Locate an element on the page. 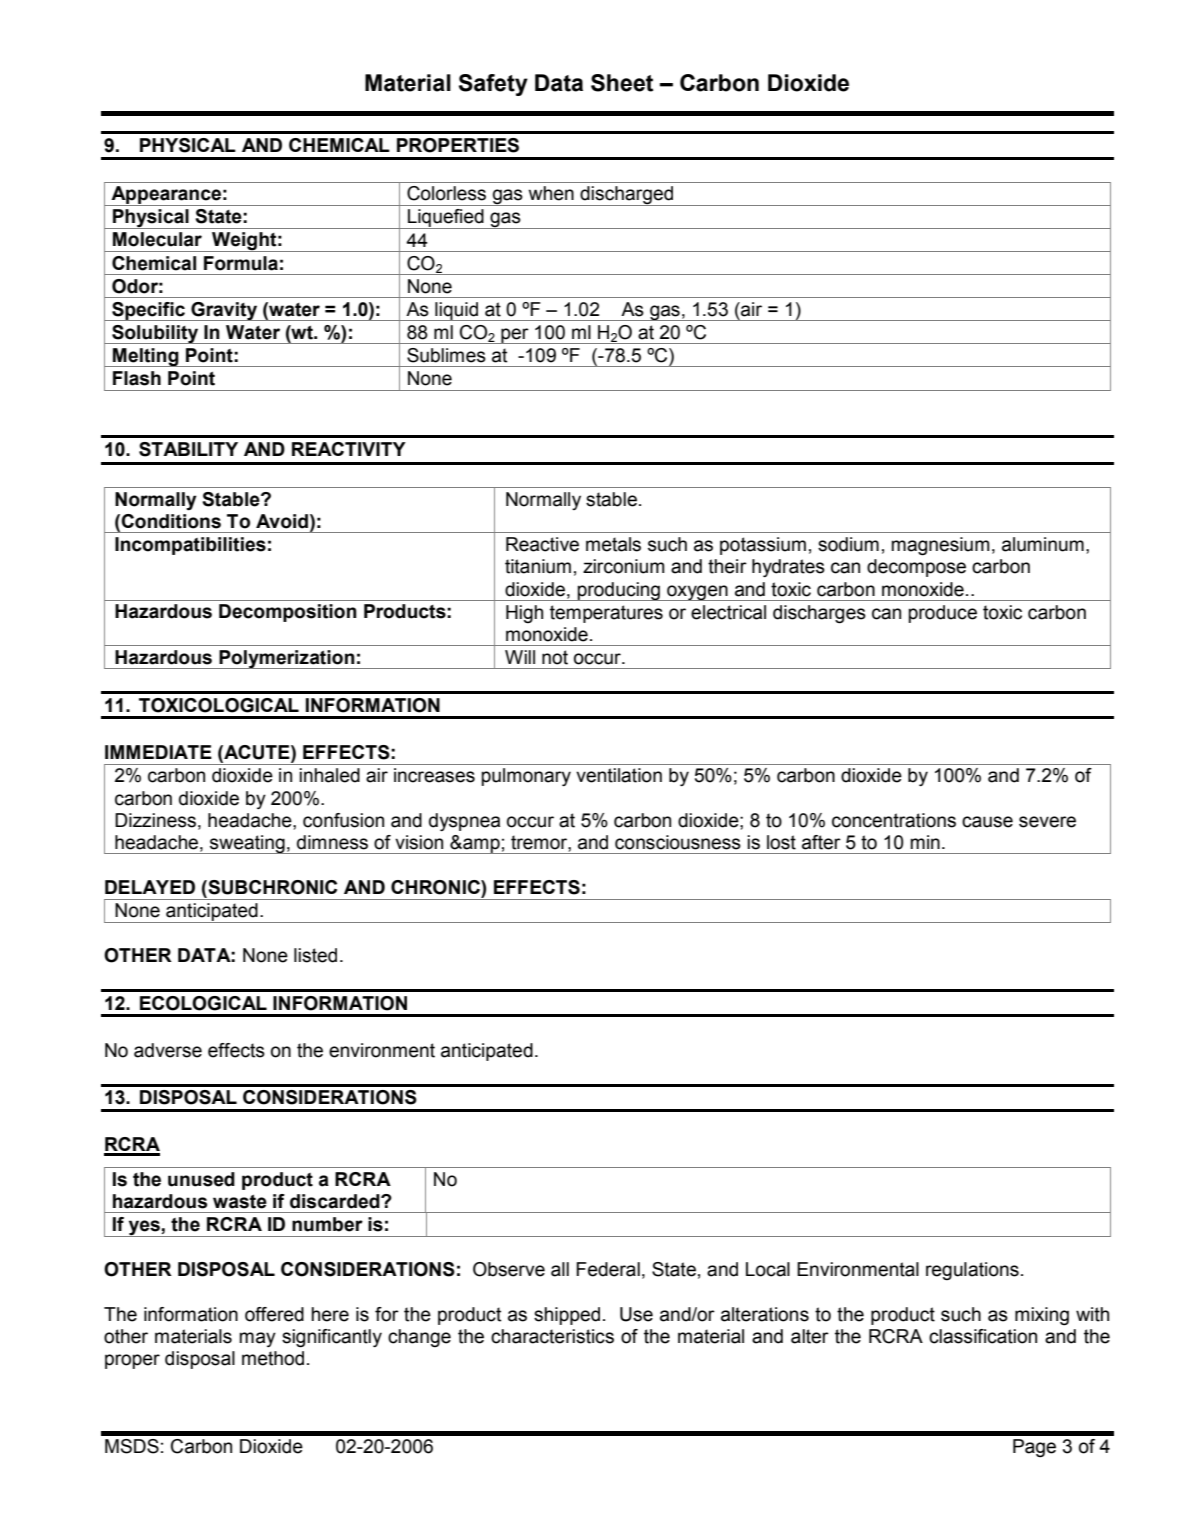 The height and width of the document is (1527, 1180). Incompatibilities is located at coordinates (190, 546).
